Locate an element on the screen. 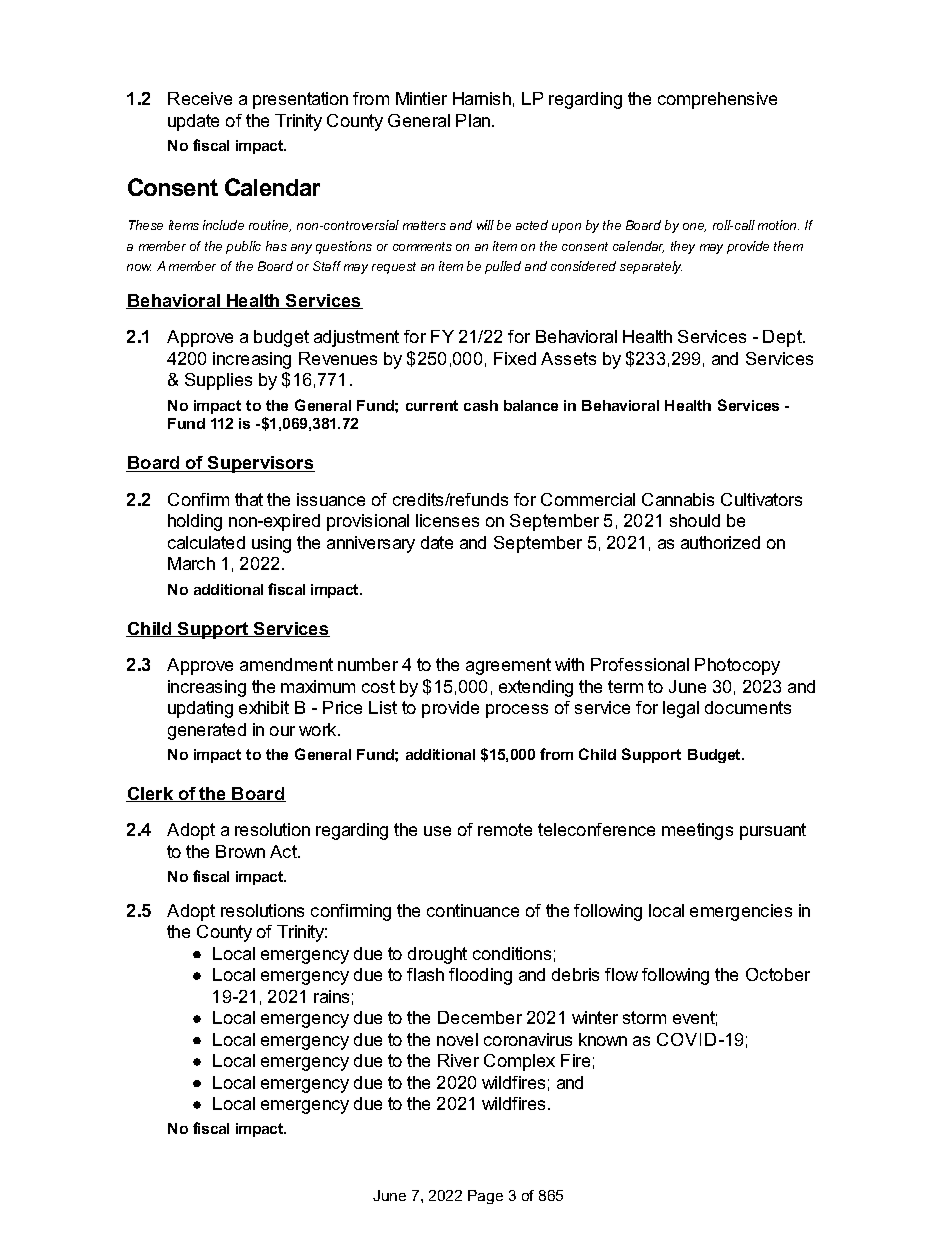  agreement is located at coordinates (508, 666).
